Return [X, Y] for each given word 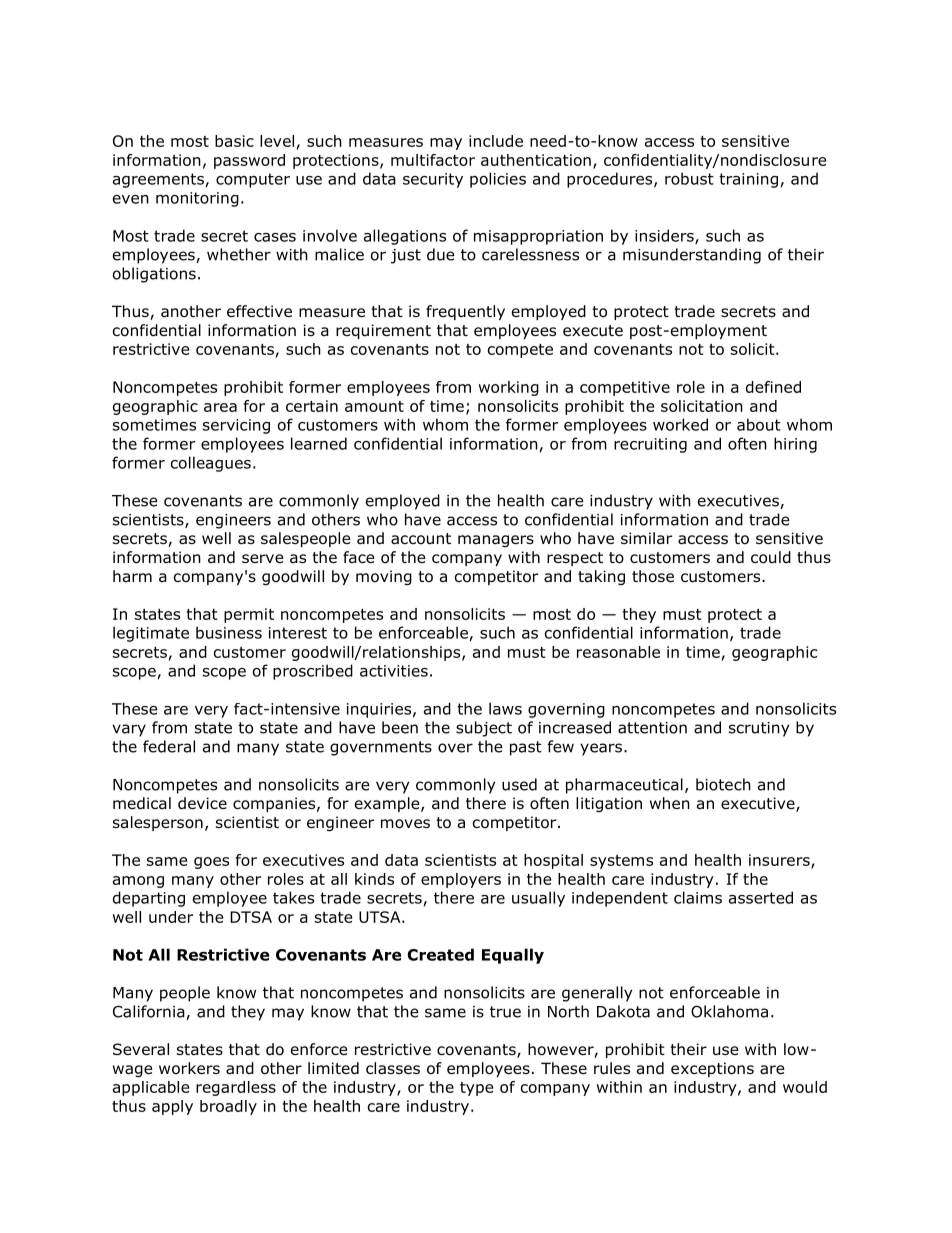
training [748, 180]
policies [498, 180]
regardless [236, 1088]
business [229, 632]
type [476, 1089]
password [249, 161]
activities [394, 671]
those [653, 576]
